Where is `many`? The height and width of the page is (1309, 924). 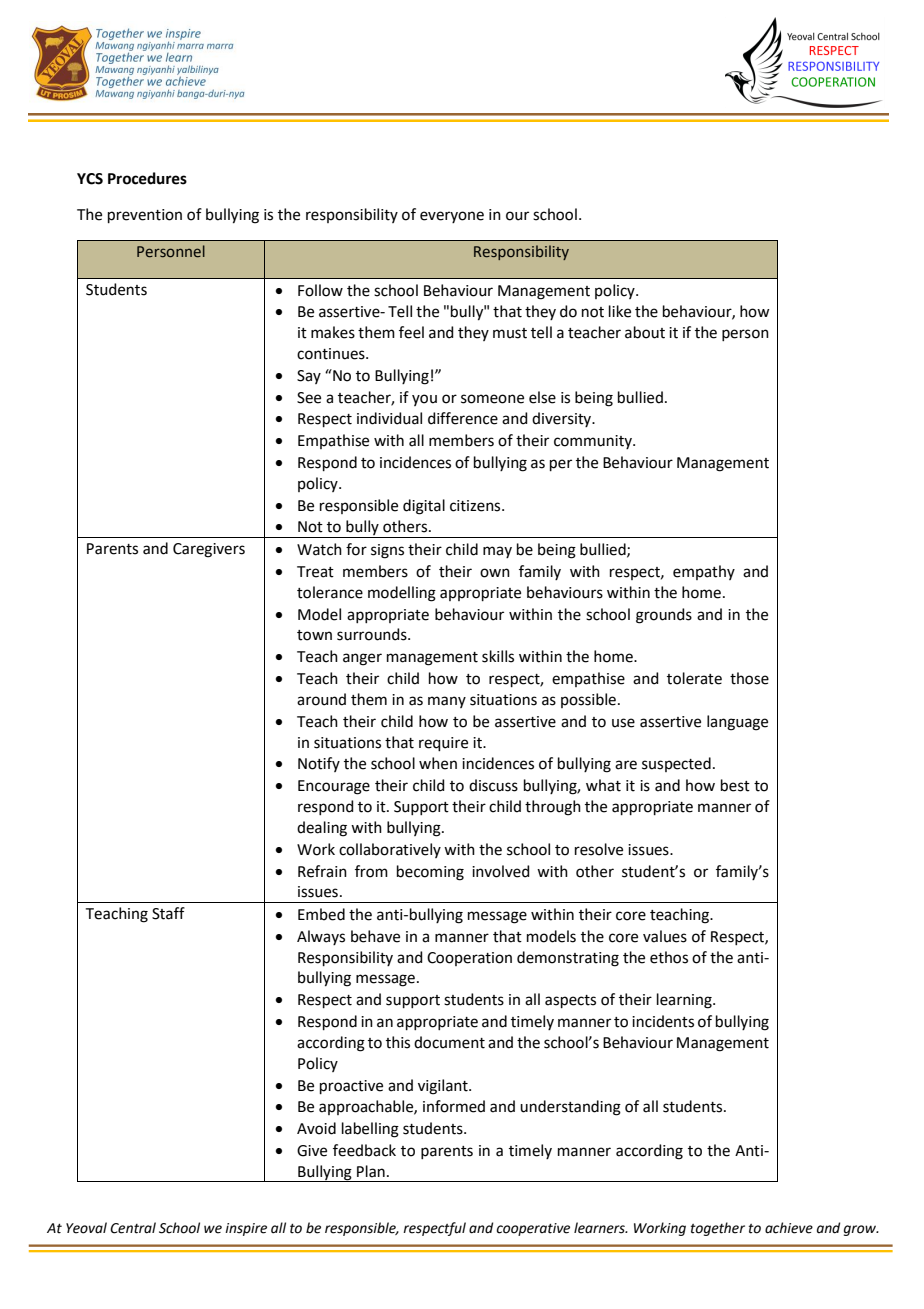 many is located at coordinates (447, 702).
